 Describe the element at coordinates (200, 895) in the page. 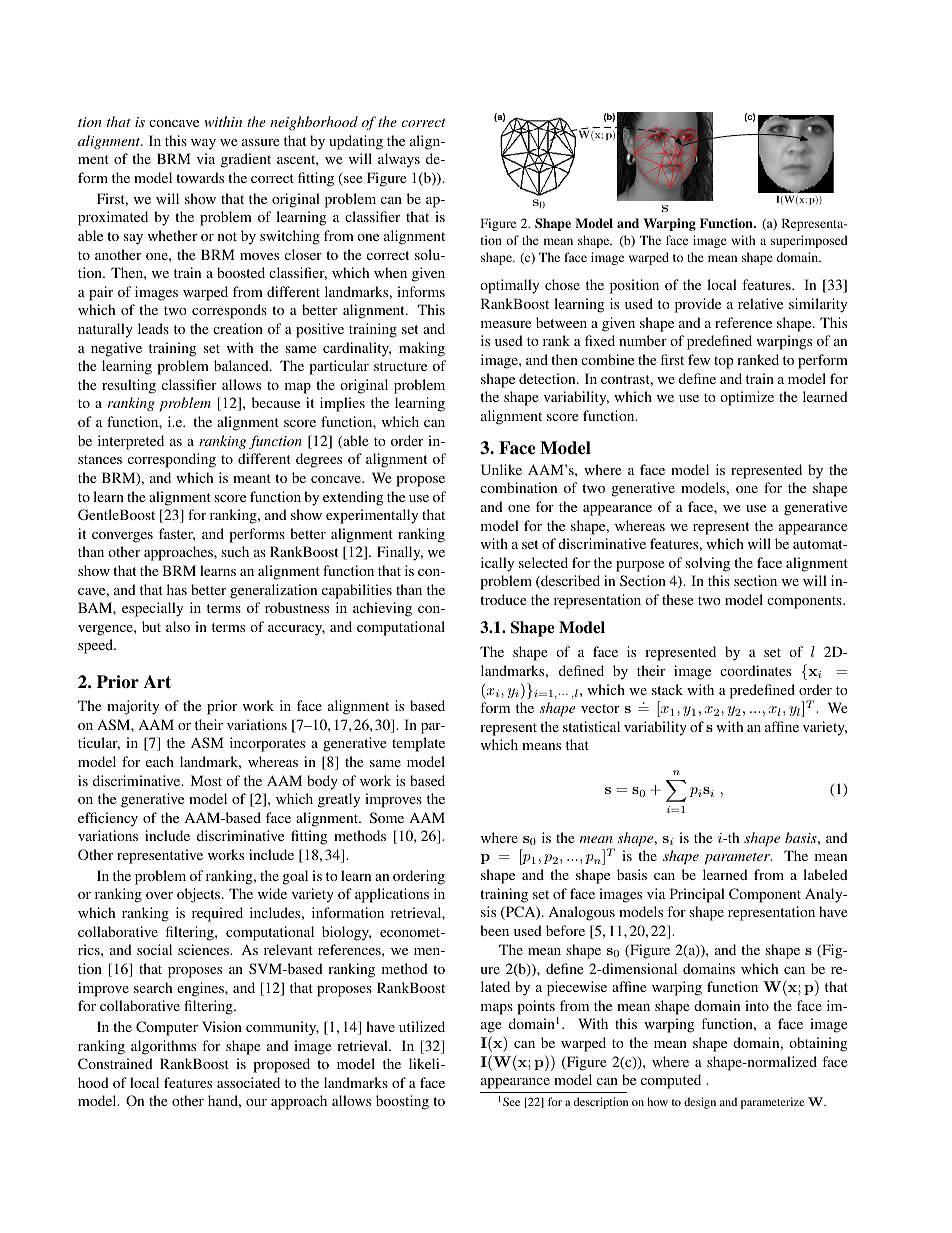

I see `objects` at that location.
